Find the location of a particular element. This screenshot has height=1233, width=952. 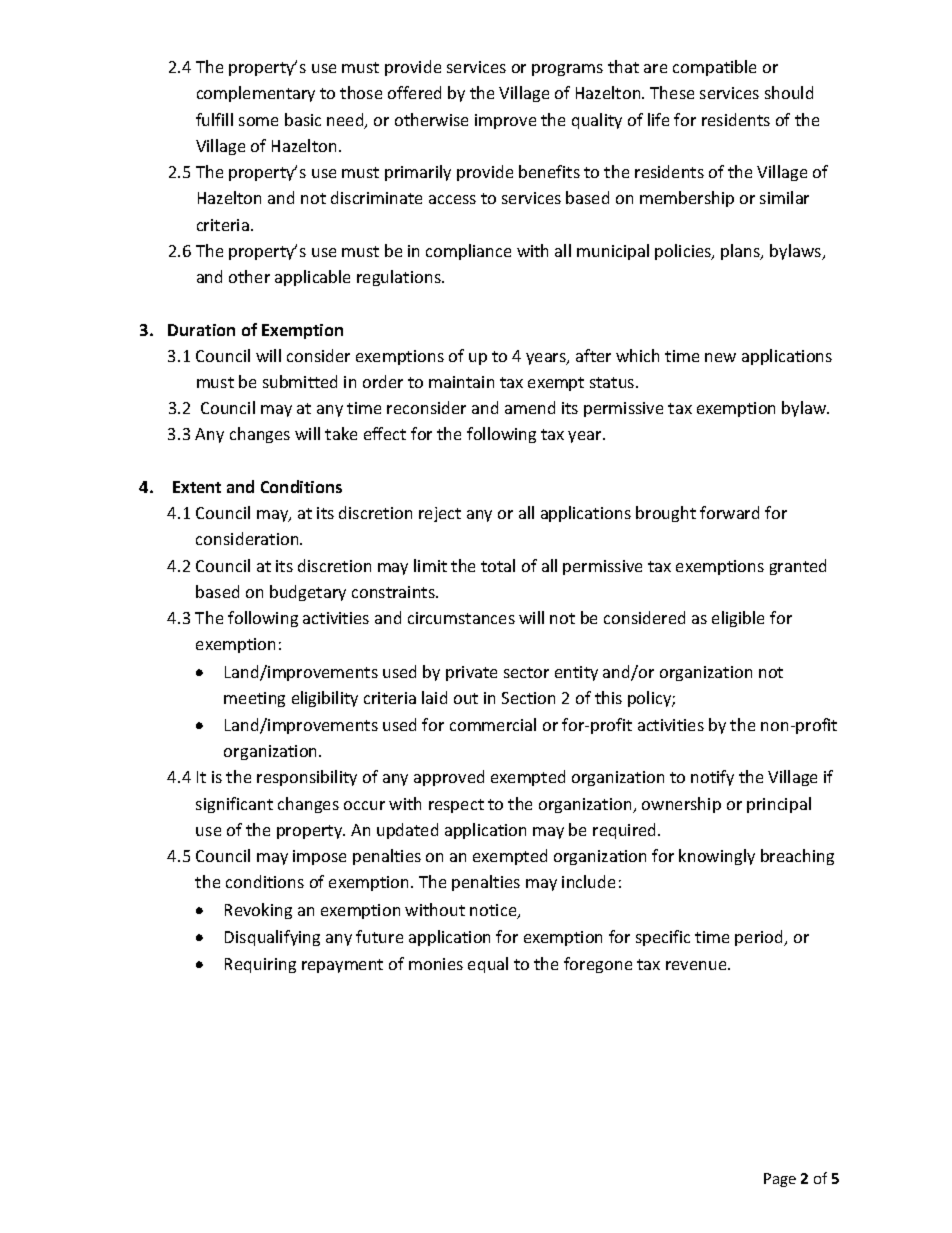

complementary is located at coordinates (256, 94).
